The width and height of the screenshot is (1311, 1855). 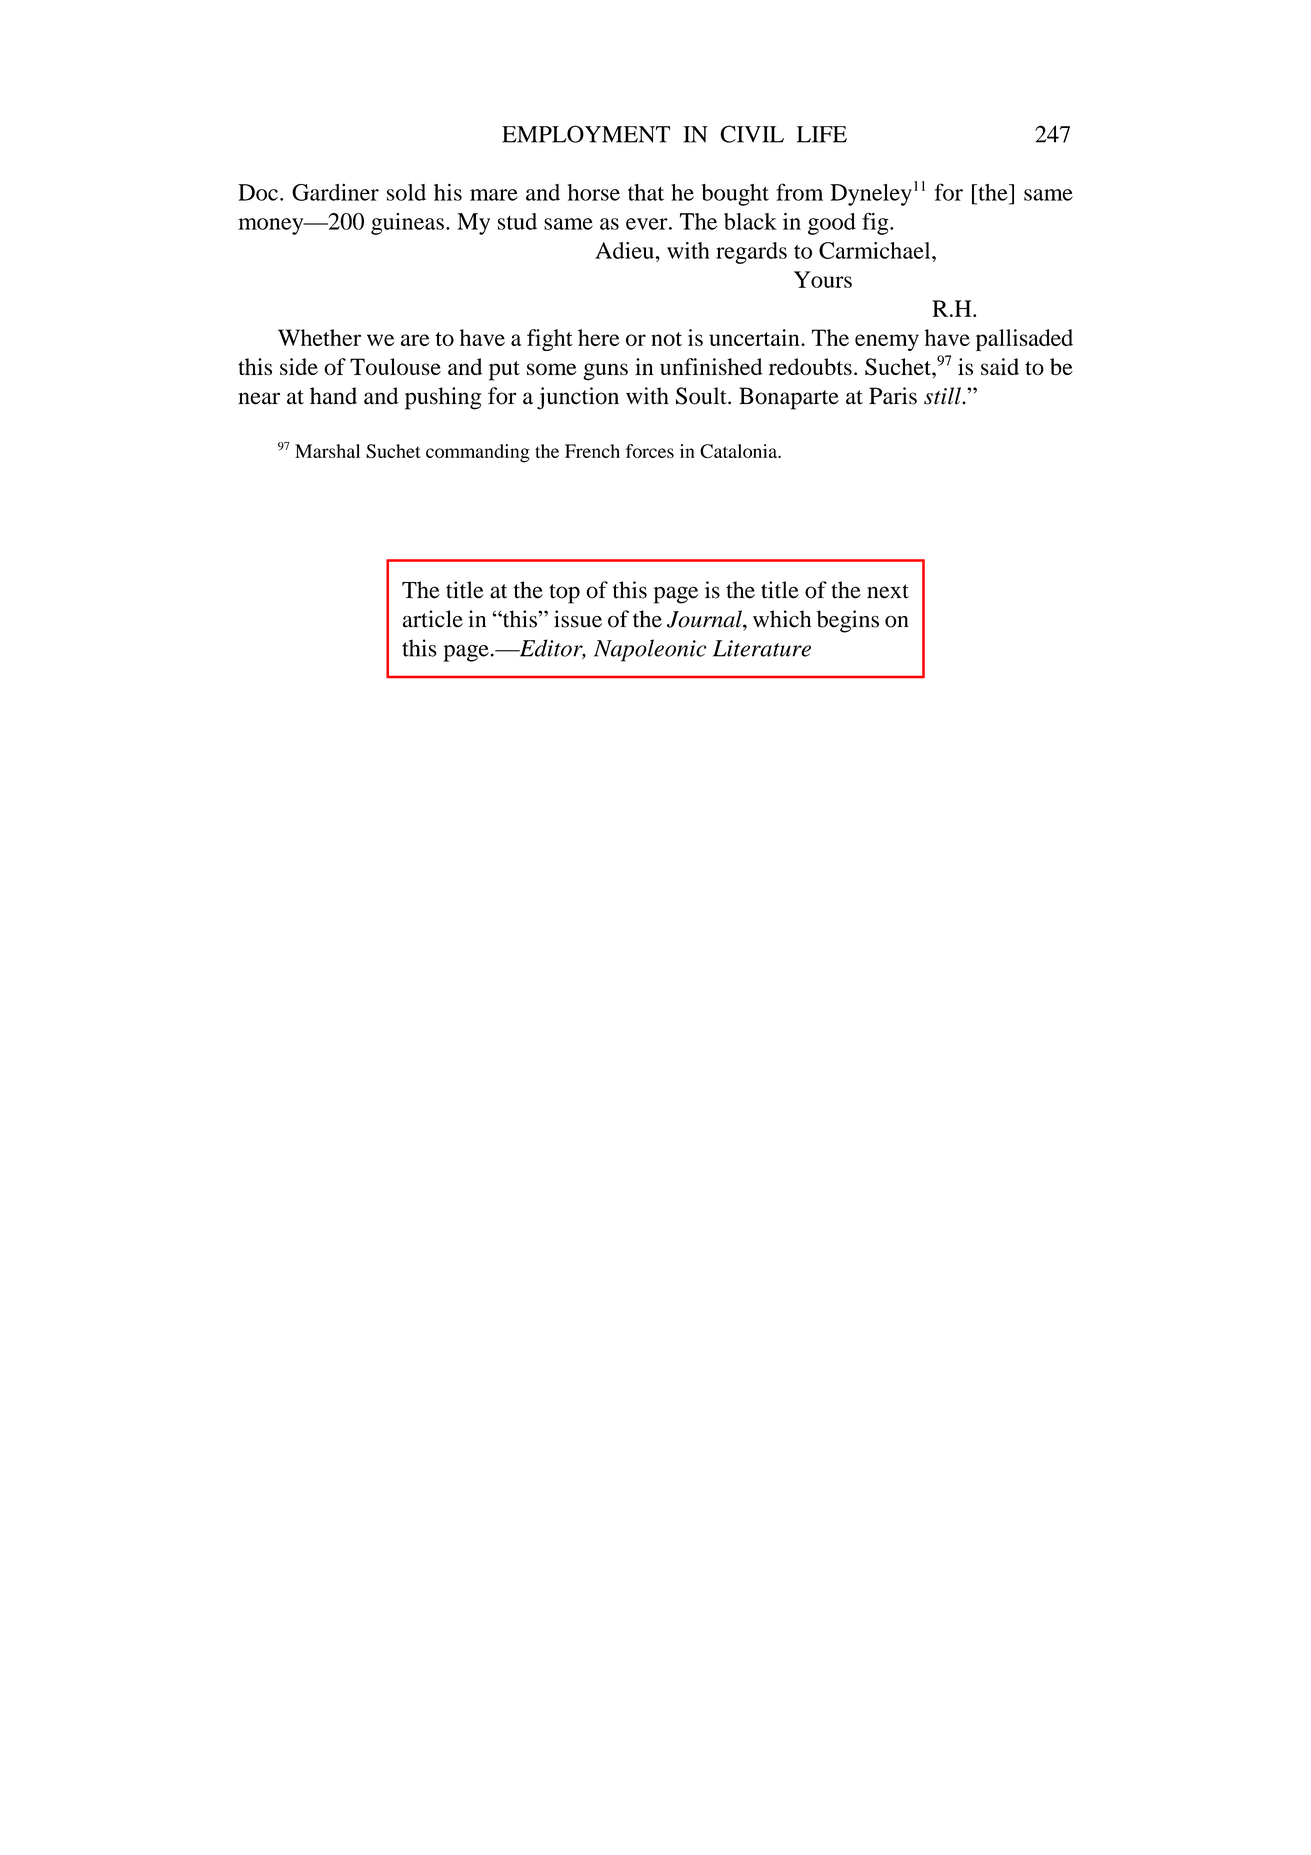 I want to click on hand, so click(x=333, y=396).
